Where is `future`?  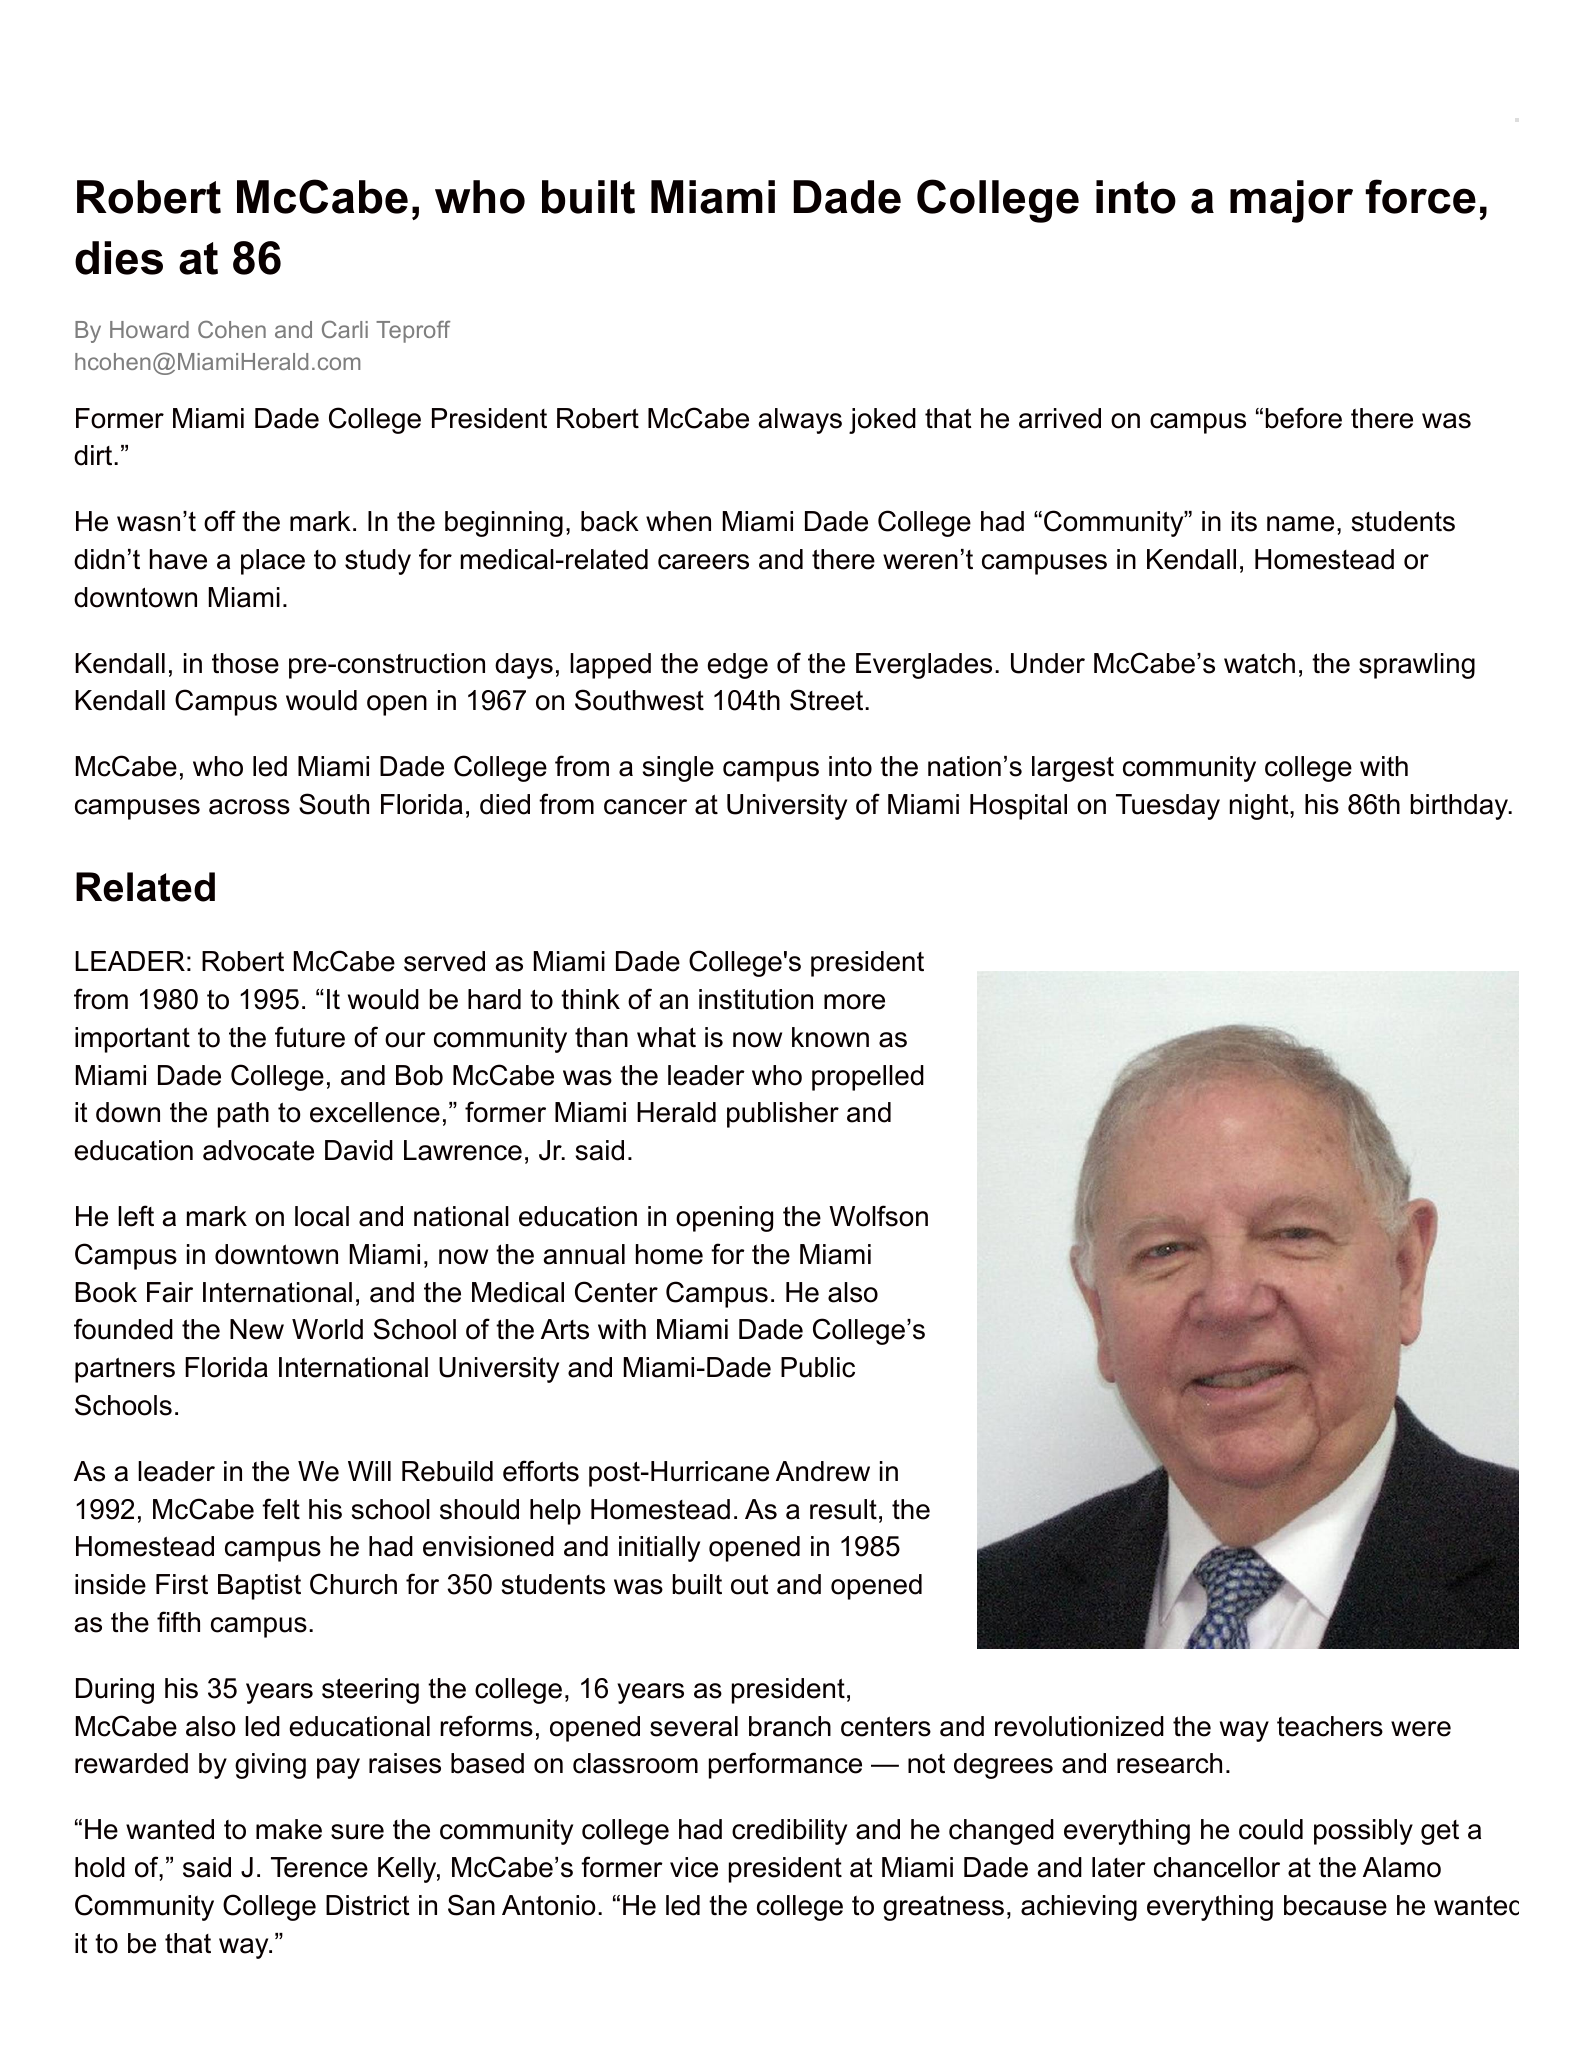
future is located at coordinates (310, 1037).
